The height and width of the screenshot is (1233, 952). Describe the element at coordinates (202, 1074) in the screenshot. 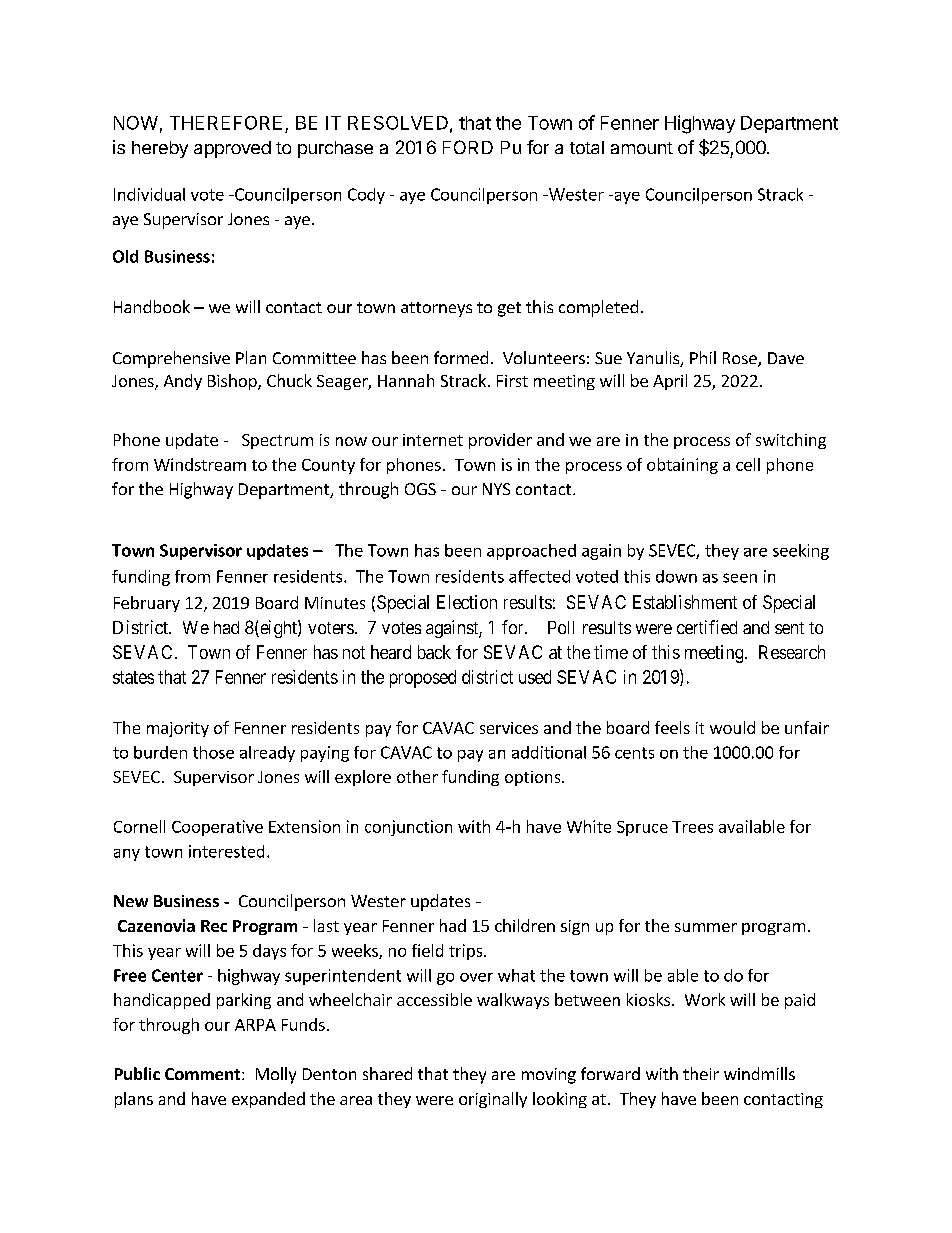

I see `Comment` at that location.
